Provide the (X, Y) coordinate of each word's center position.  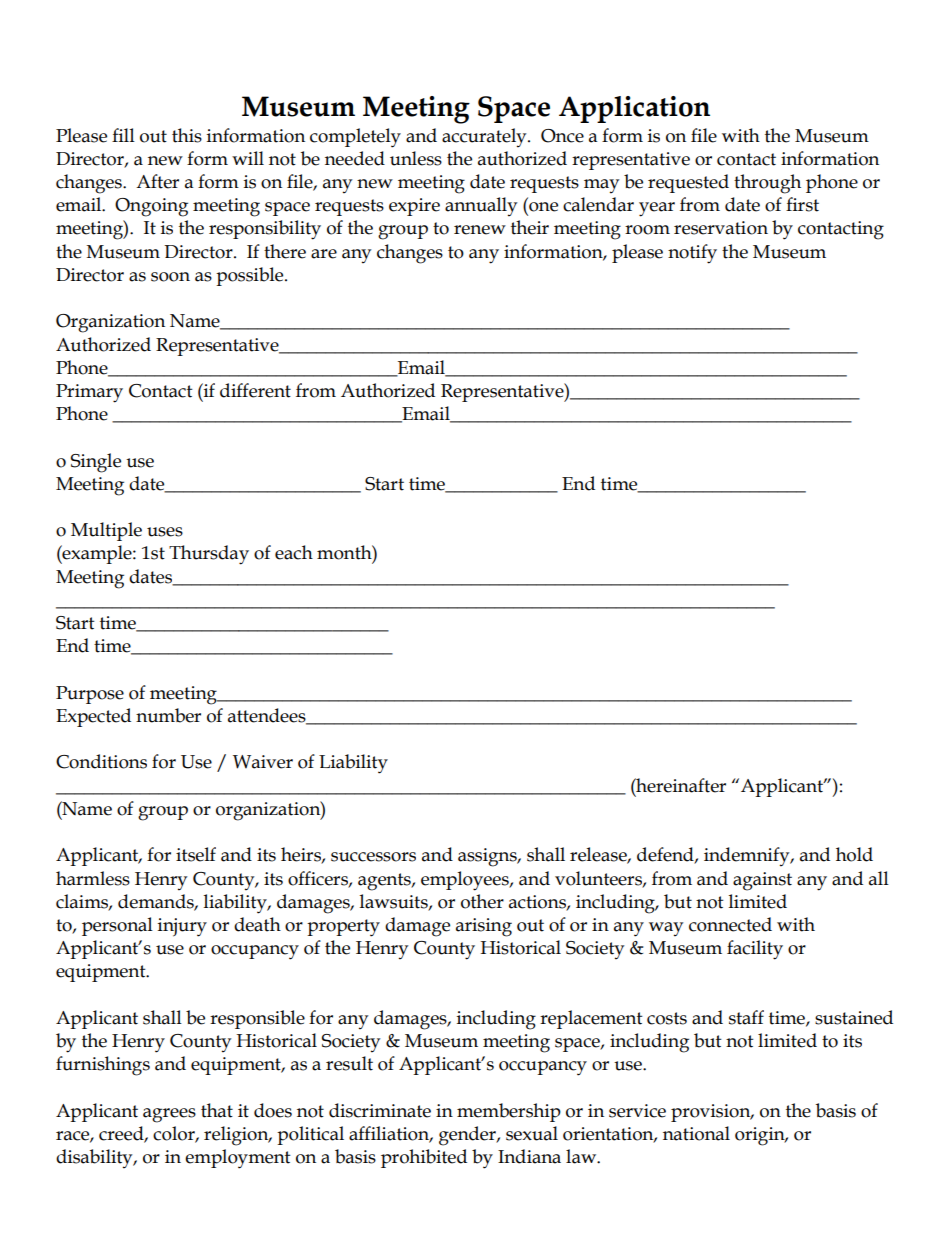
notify (692, 254)
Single (96, 463)
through (767, 184)
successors (373, 857)
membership (509, 1112)
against (762, 881)
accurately (485, 137)
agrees (169, 1115)
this (187, 135)
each (294, 552)
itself (196, 854)
